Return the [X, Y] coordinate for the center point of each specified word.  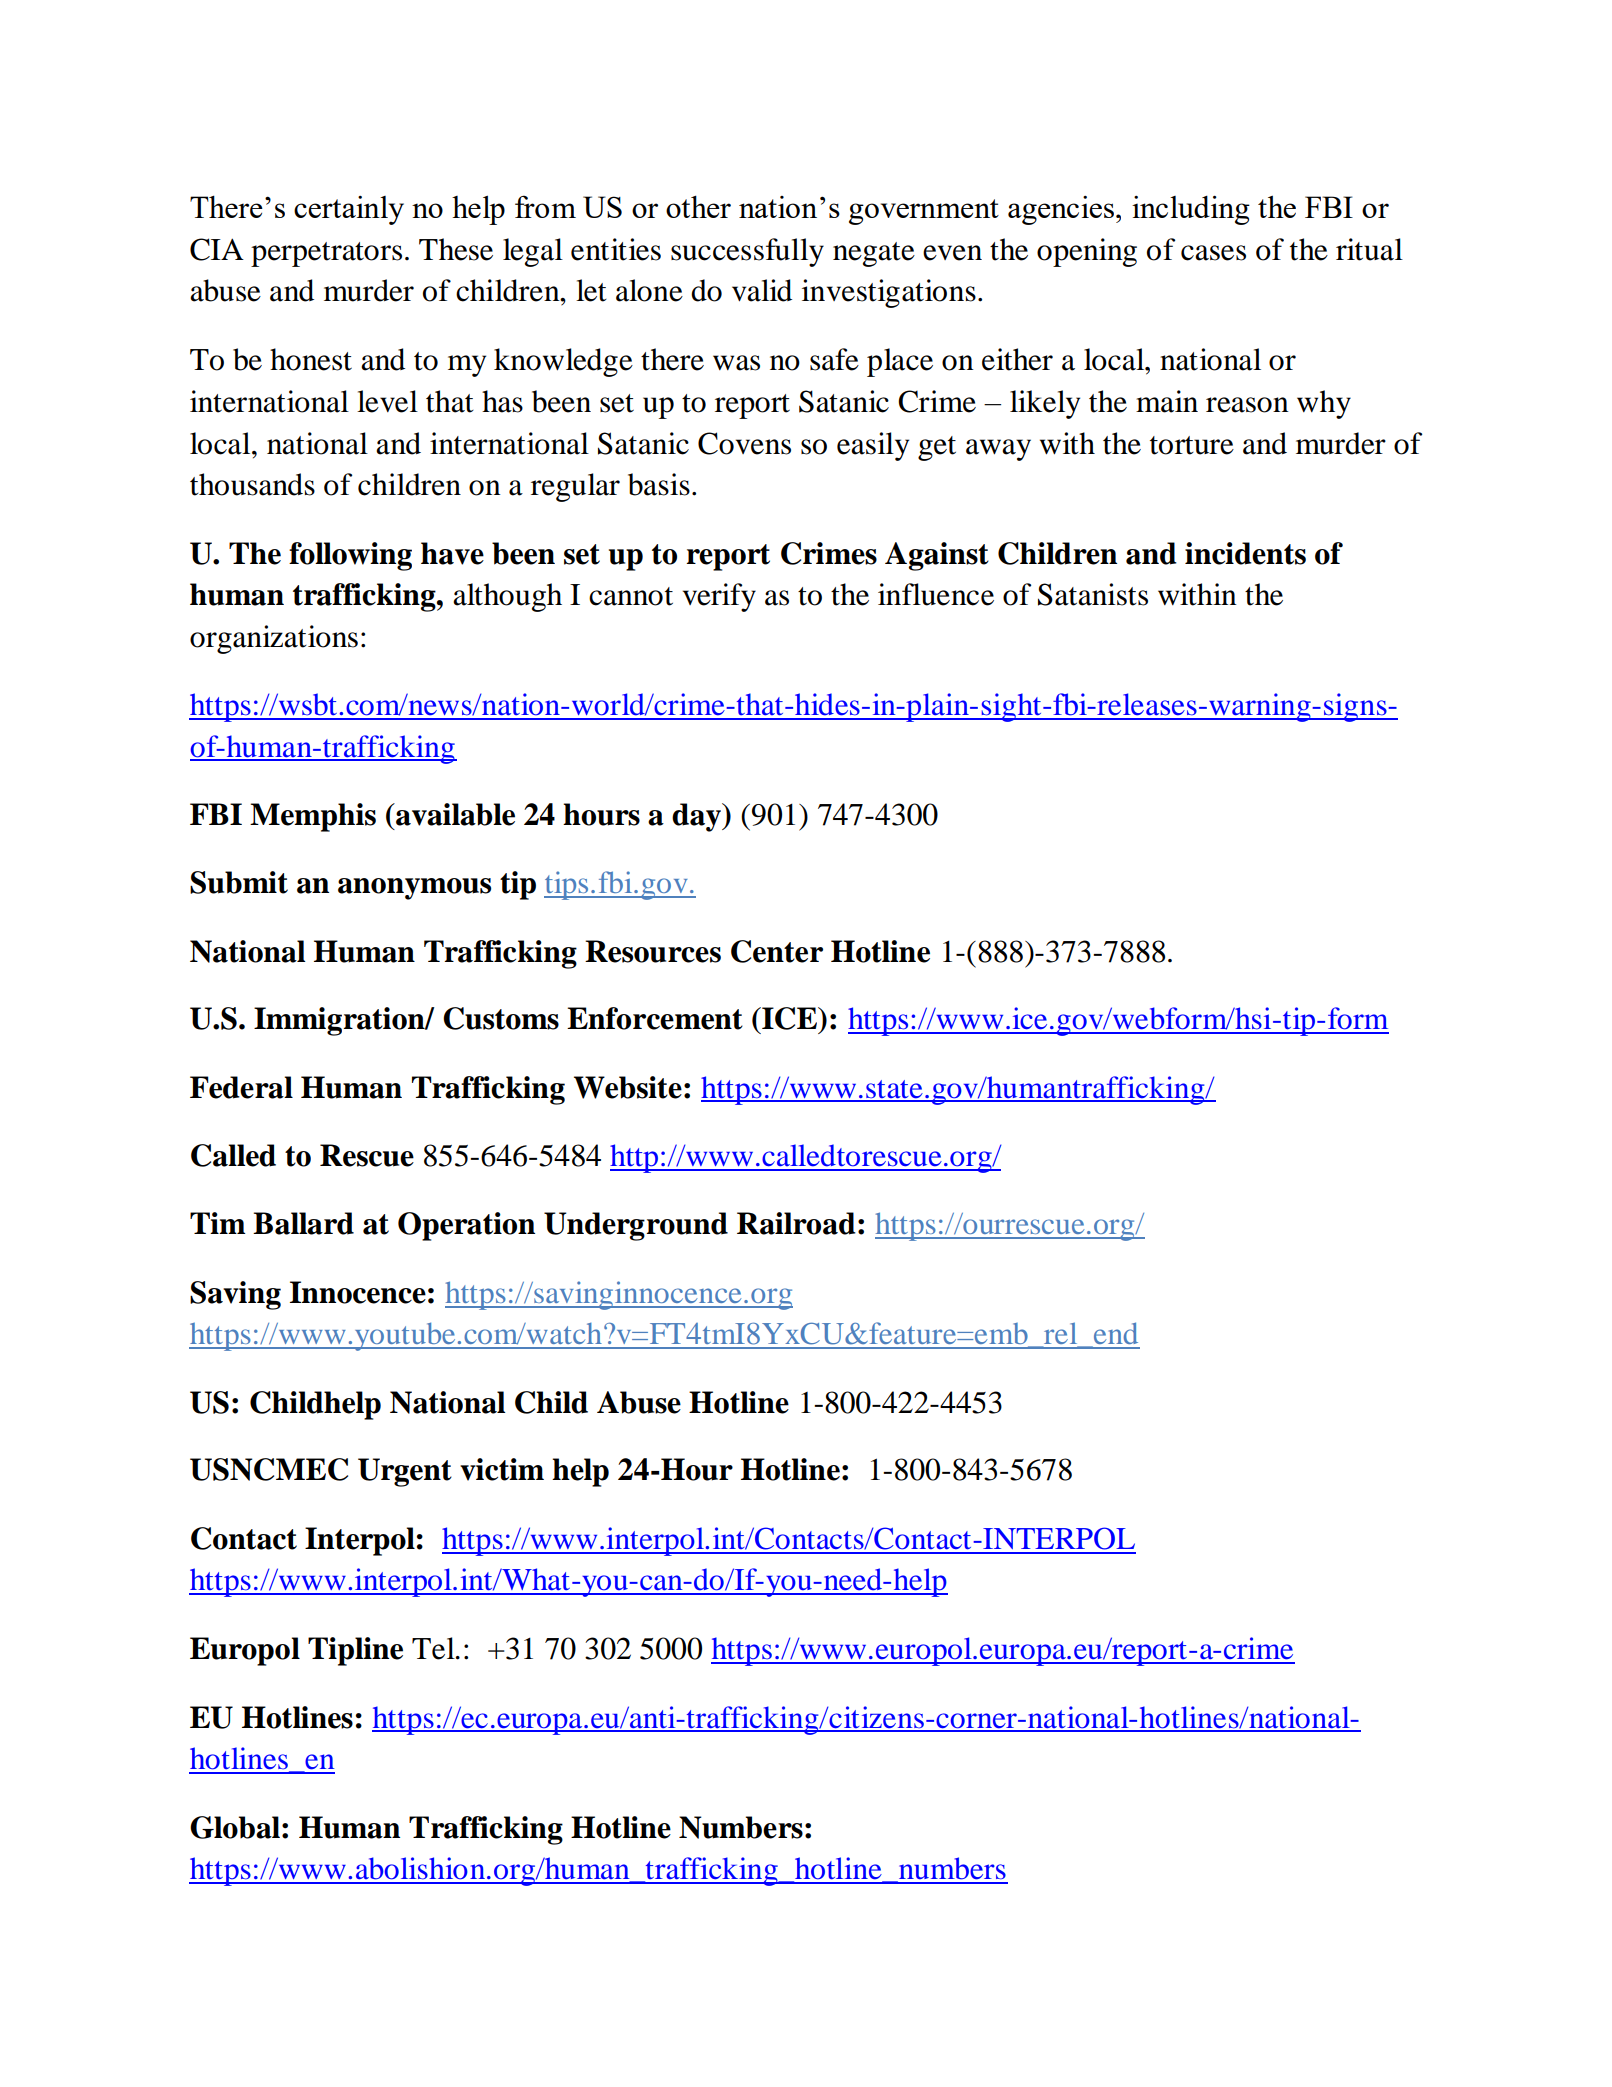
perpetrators [326, 254]
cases [1213, 253]
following [350, 556]
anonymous [414, 889]
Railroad [796, 1223]
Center [777, 951]
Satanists [1093, 594]
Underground [636, 1226]
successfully [747, 252]
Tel [434, 1648]
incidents [1245, 553]
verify [719, 597]
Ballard [303, 1223]
